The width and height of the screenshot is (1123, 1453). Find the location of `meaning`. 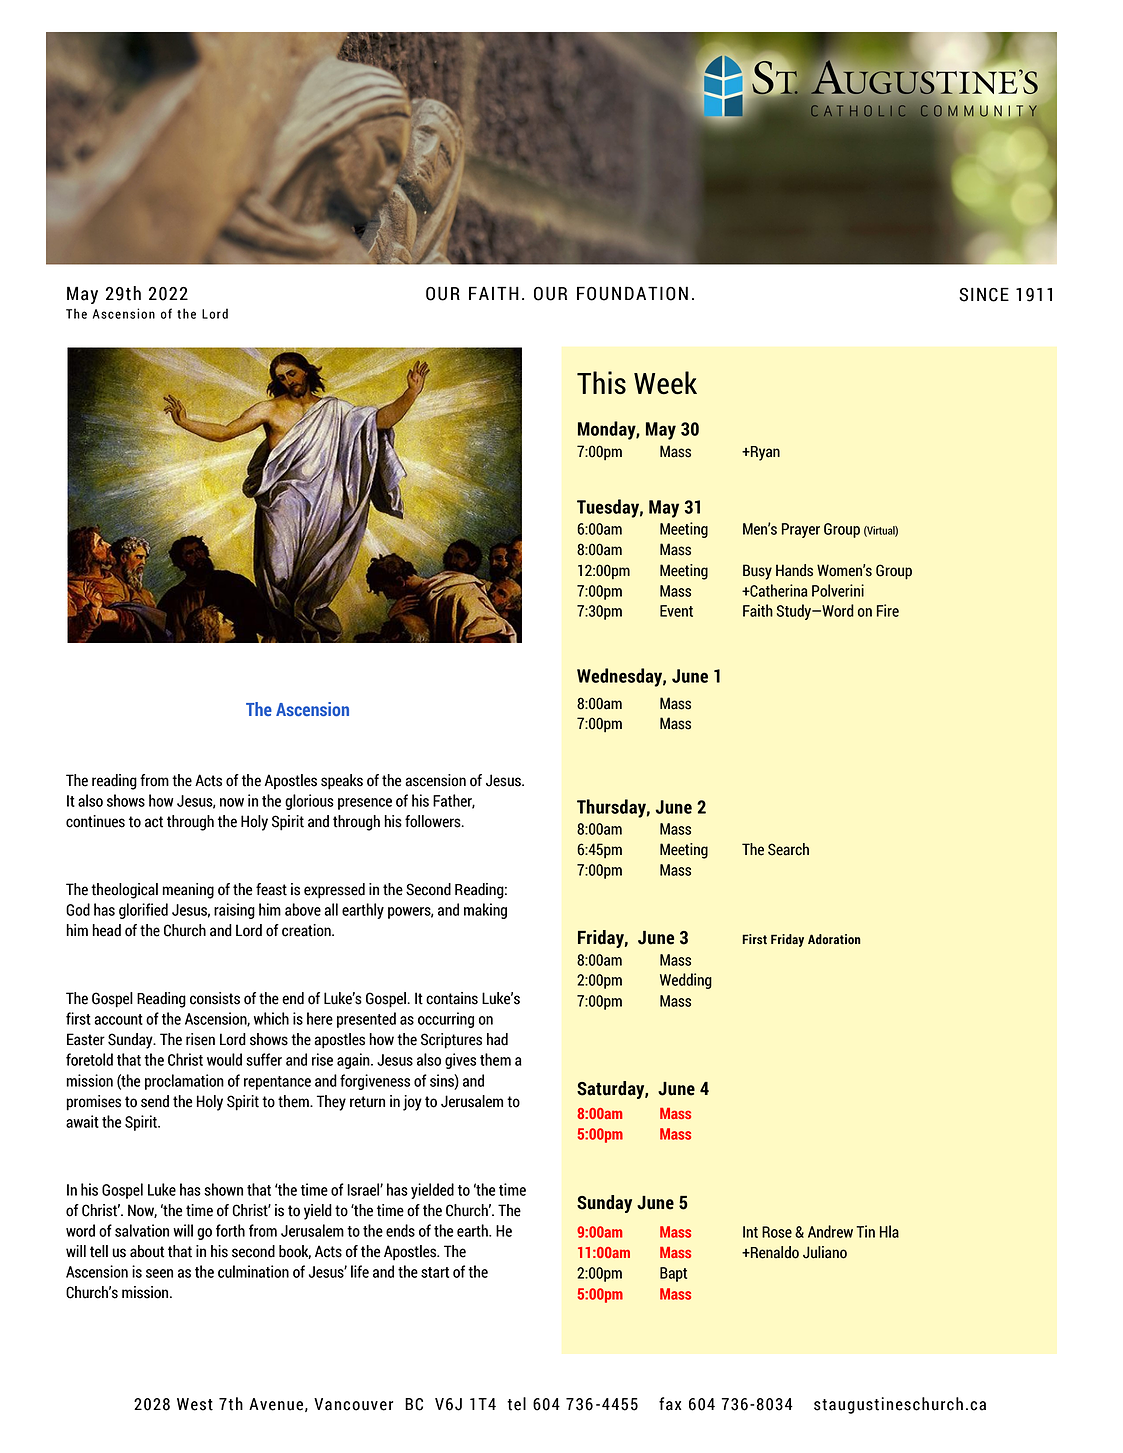

meaning is located at coordinates (188, 891).
